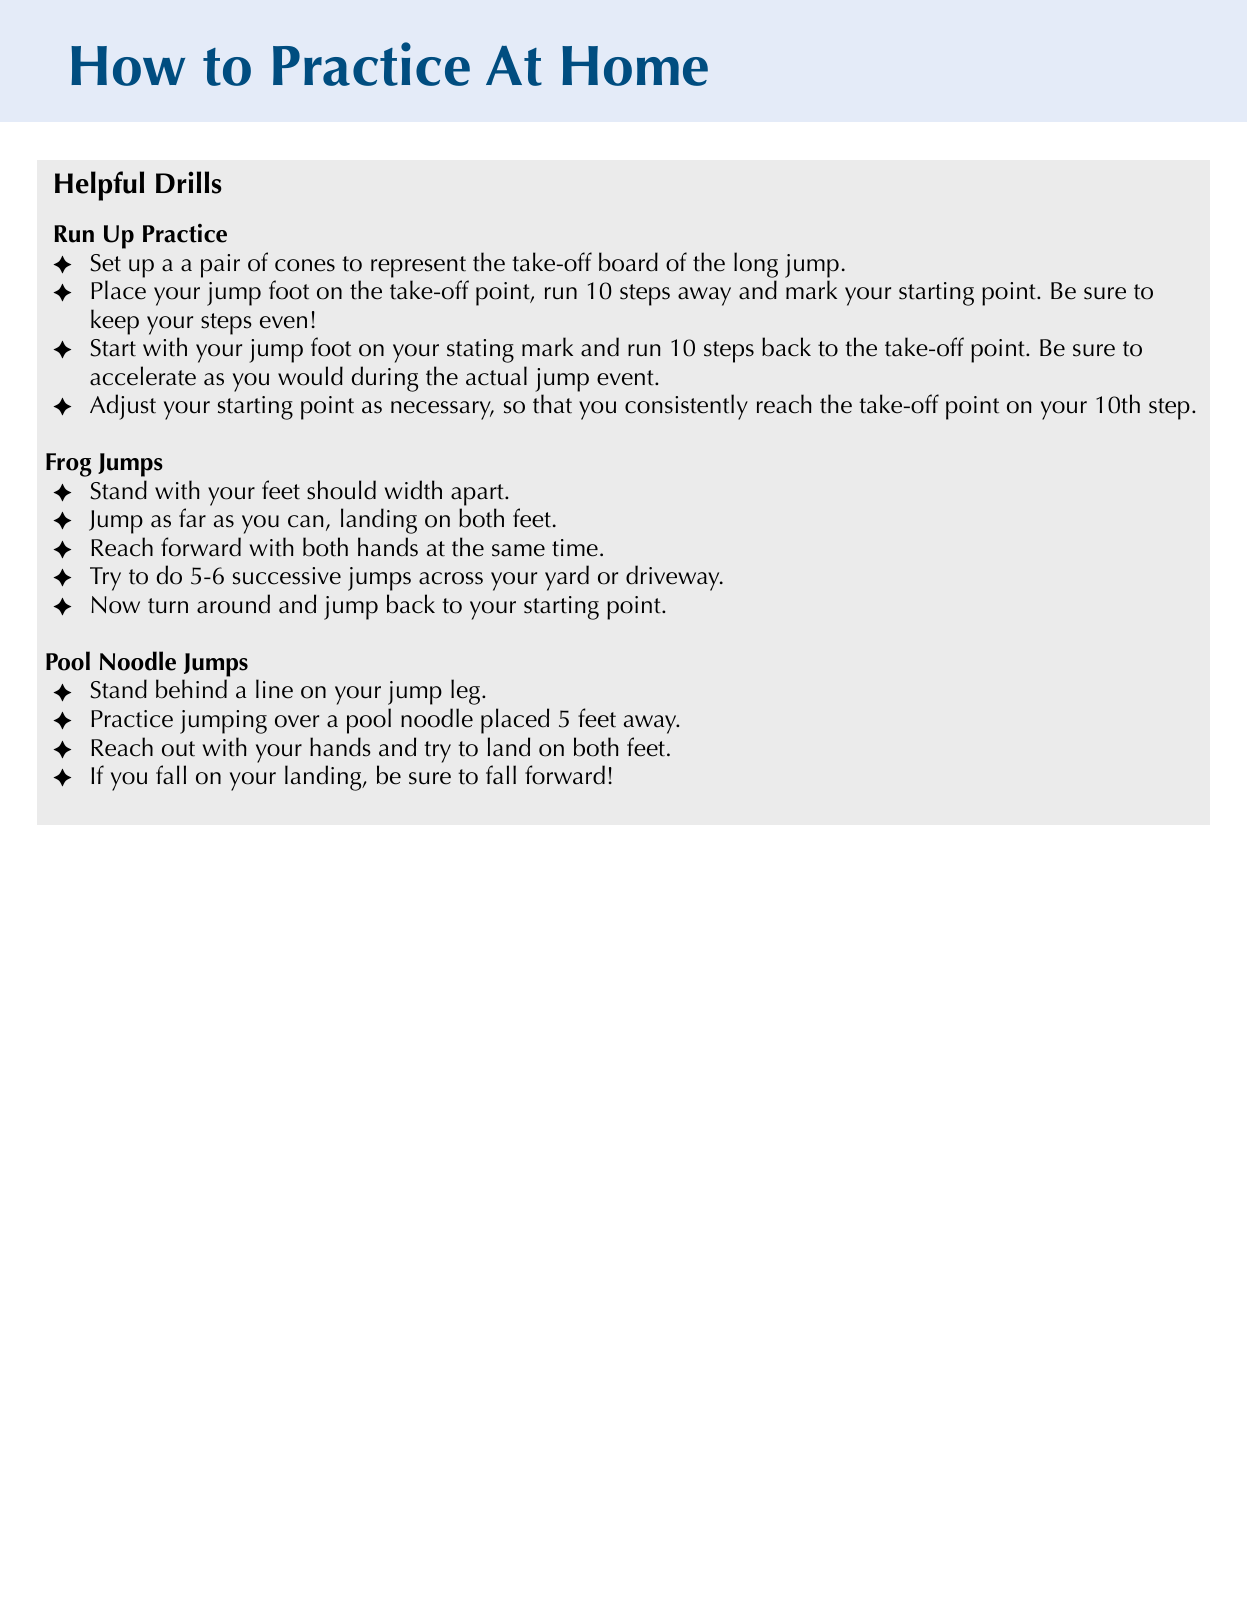 The image size is (1247, 1614). Describe the element at coordinates (628, 262) in the screenshot. I see `board` at that location.
